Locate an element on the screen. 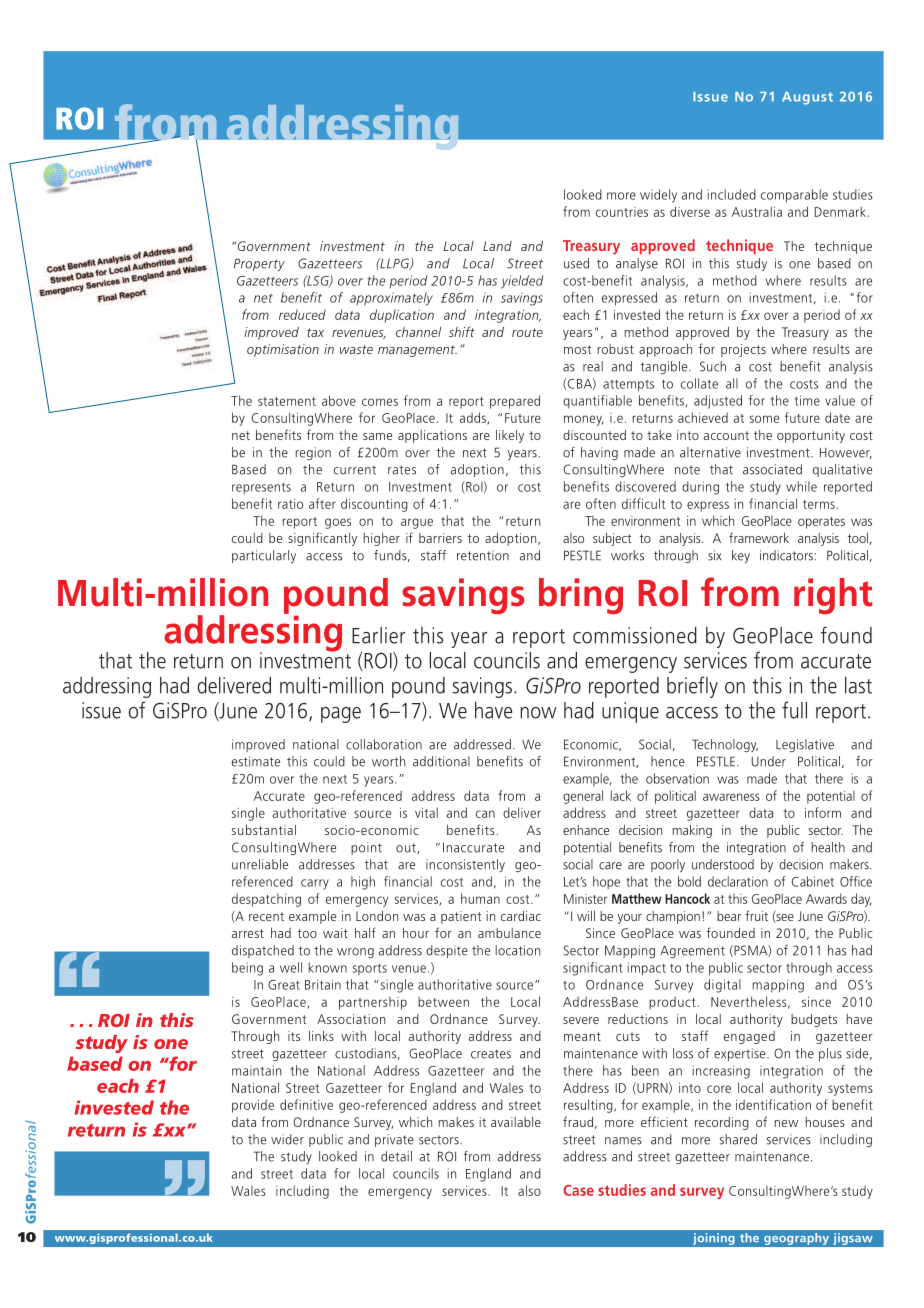 The width and height of the screenshot is (924, 1308). new is located at coordinates (786, 1123).
